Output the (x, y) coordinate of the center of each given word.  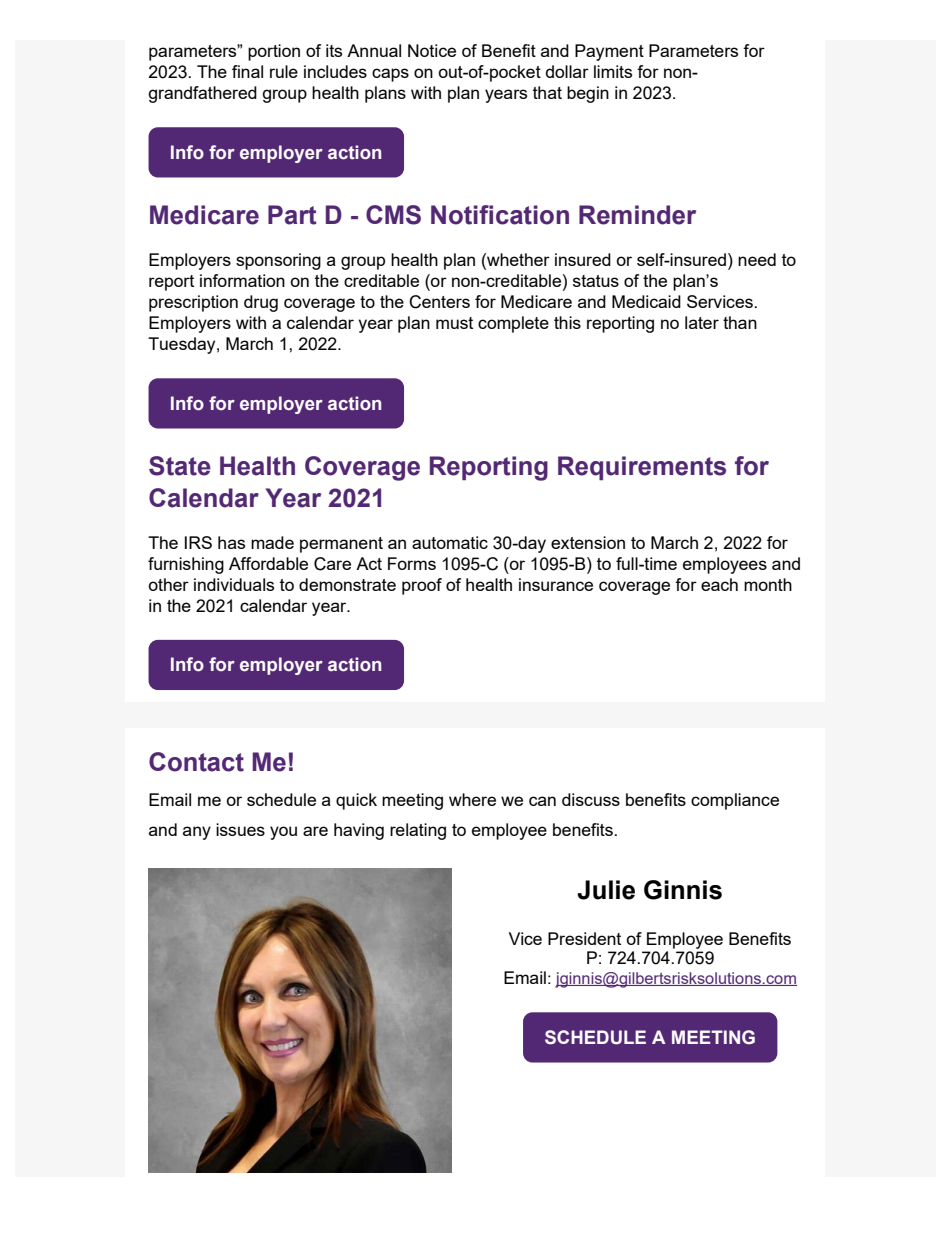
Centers (439, 302)
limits (613, 71)
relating (418, 831)
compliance (735, 801)
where (472, 799)
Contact (196, 762)
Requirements (642, 468)
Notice (432, 50)
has (231, 542)
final (247, 71)
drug (261, 303)
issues (240, 829)
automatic (450, 542)
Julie (606, 890)
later (702, 322)
